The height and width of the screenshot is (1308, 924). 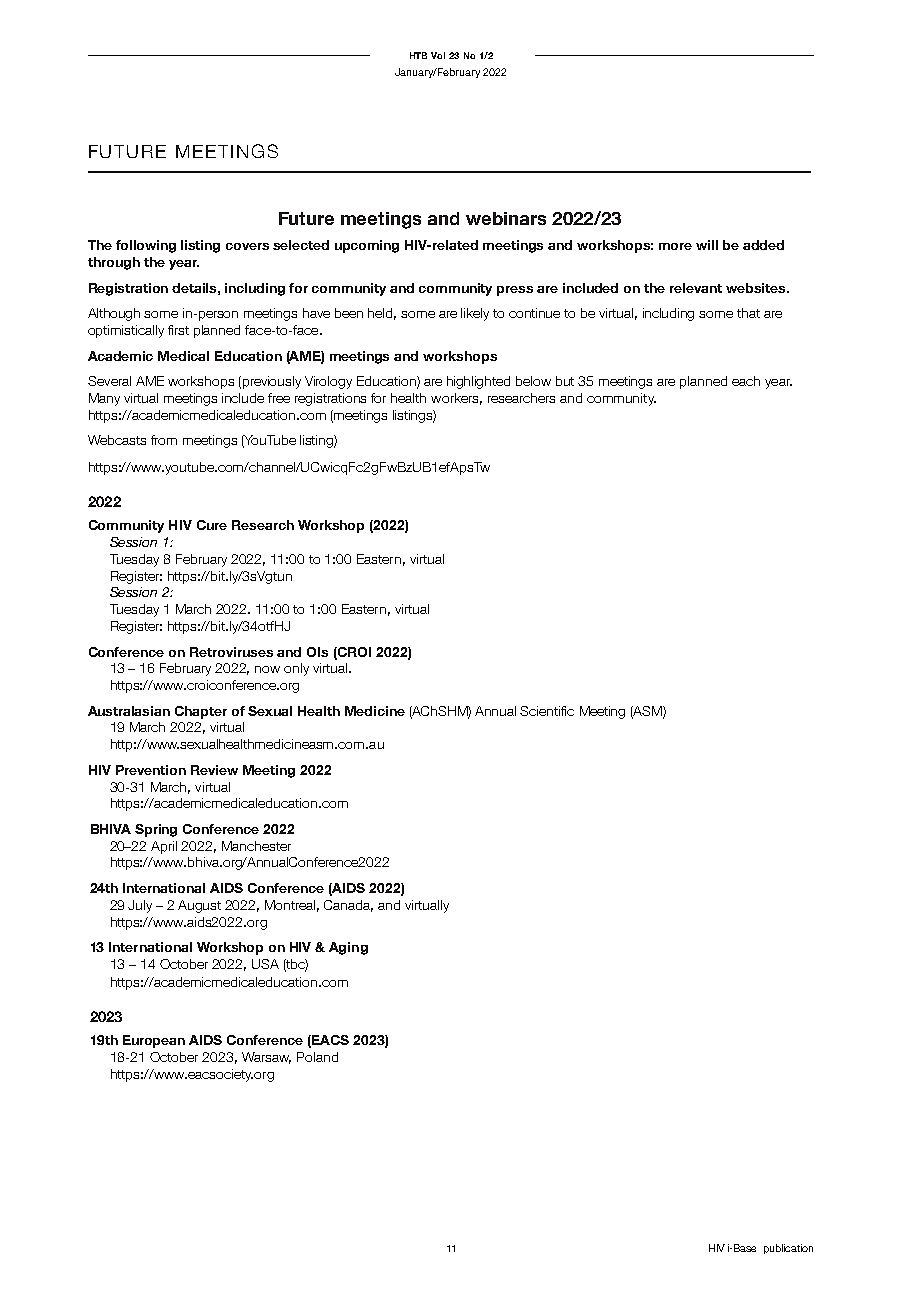 What do you see at coordinates (746, 381) in the screenshot?
I see `each` at bounding box center [746, 381].
